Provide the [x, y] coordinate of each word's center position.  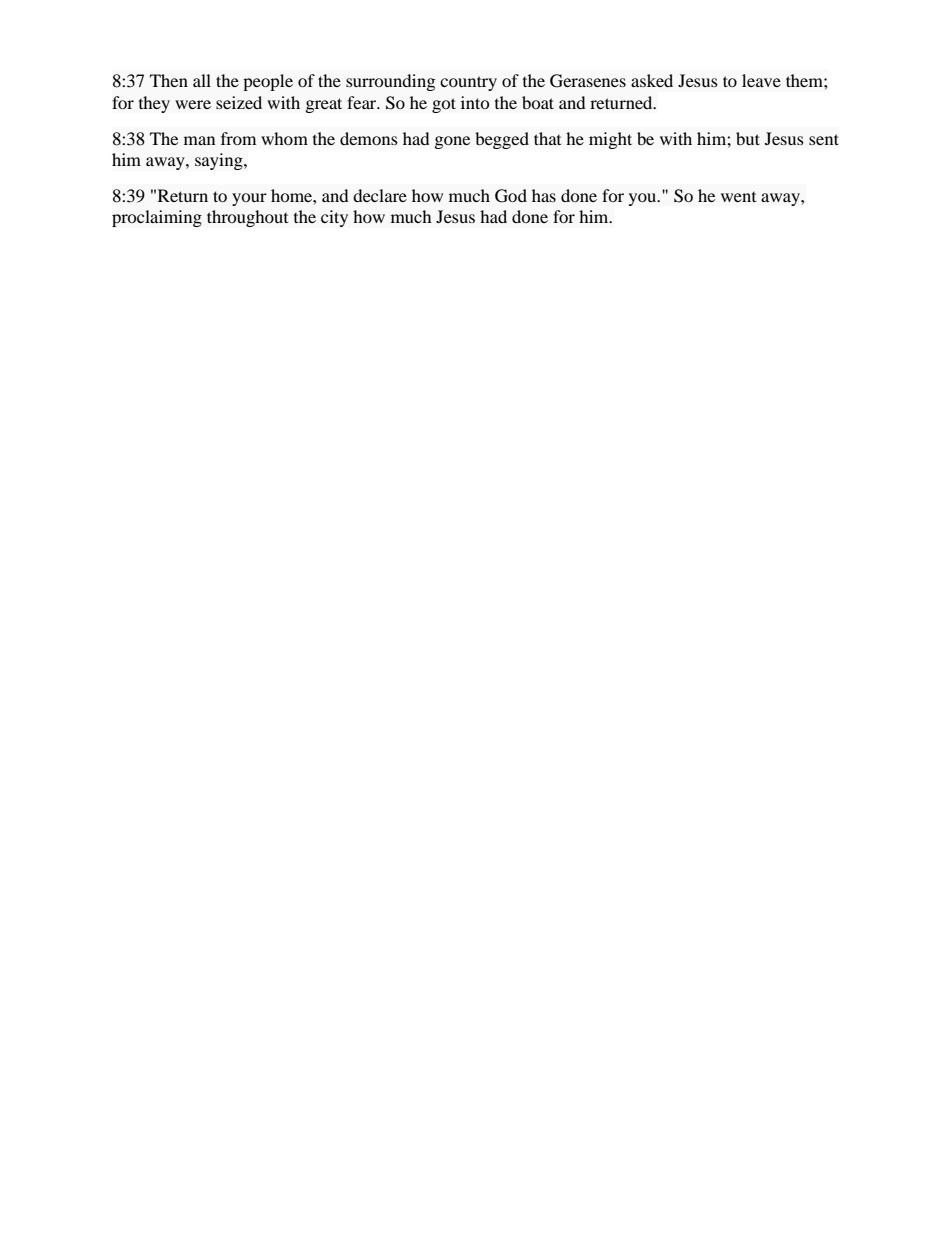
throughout [247, 218]
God [511, 196]
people [268, 82]
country [468, 83]
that [547, 138]
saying [220, 161]
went [738, 197]
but [748, 138]
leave [761, 80]
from [238, 138]
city [334, 218]
